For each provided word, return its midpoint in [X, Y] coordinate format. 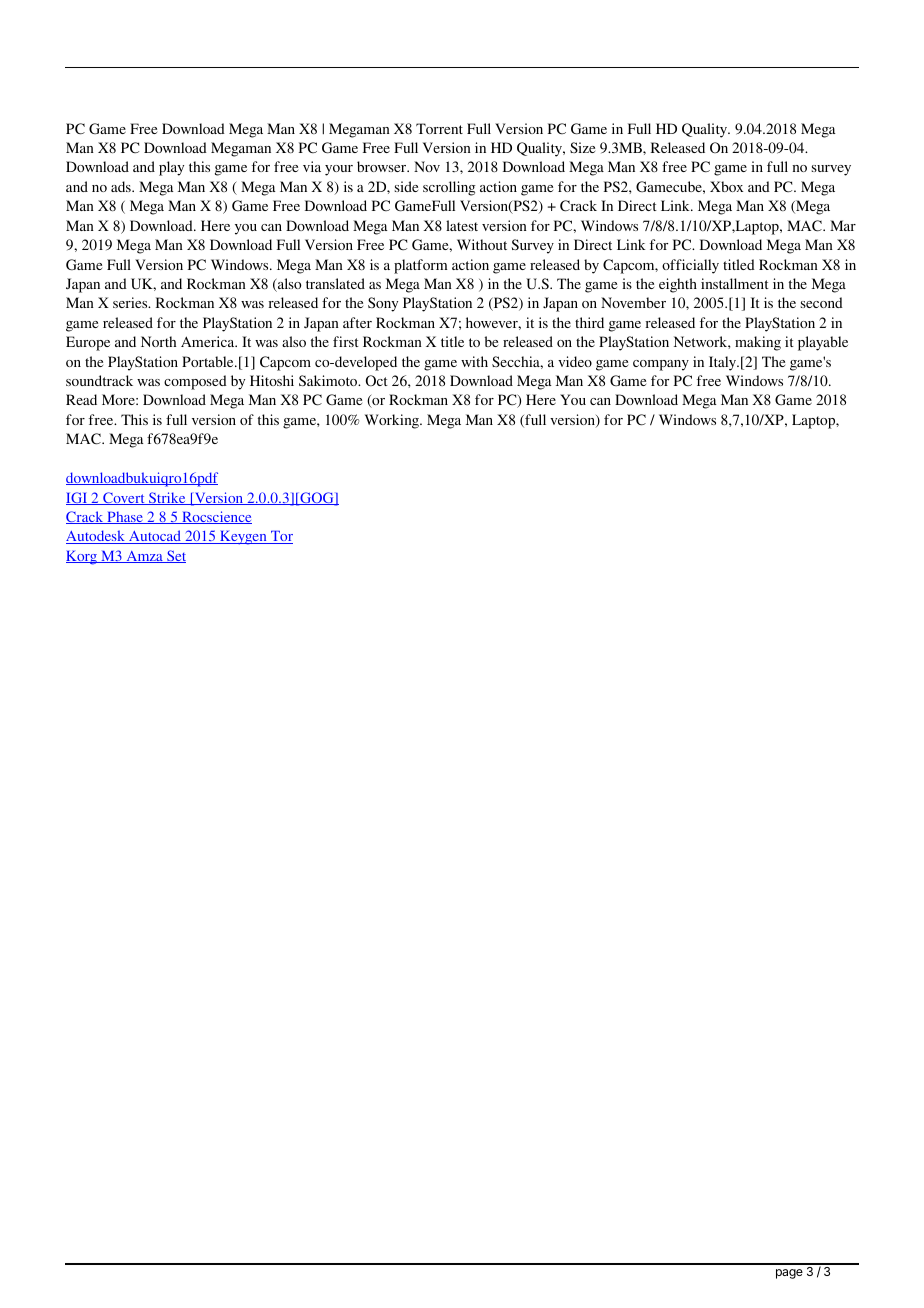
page [789, 1274]
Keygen [243, 538]
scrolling [449, 188]
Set [175, 556]
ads [122, 186]
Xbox [726, 186]
